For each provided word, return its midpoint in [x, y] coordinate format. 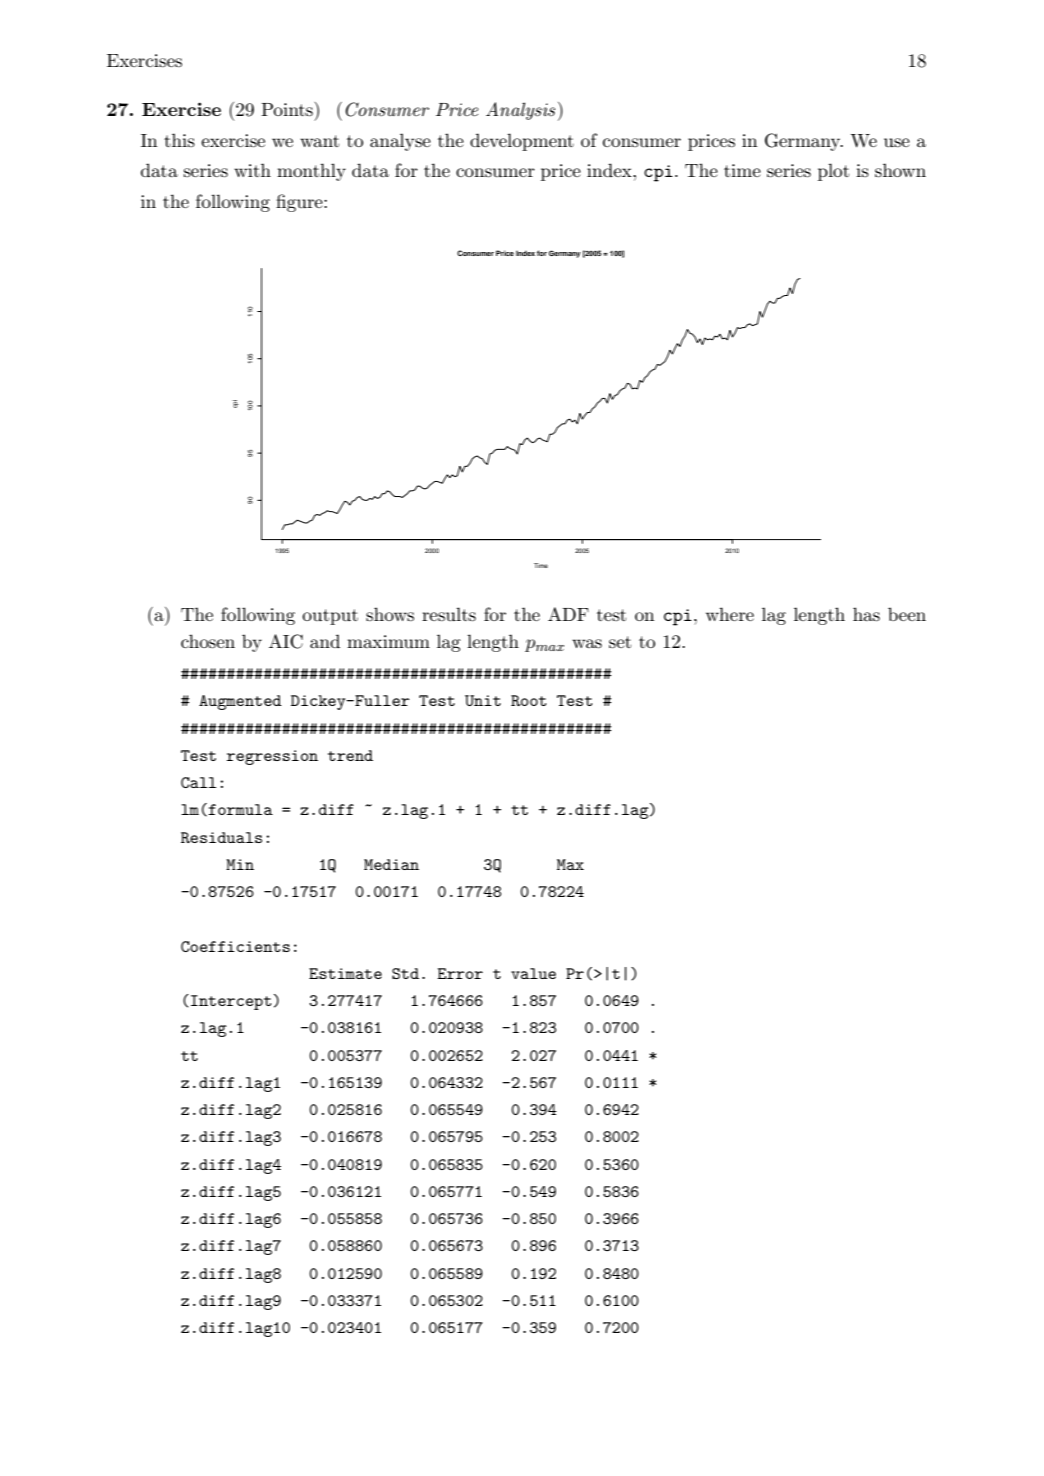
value [533, 973]
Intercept [231, 1002]
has [866, 614]
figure [300, 203]
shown [900, 170]
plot [833, 172]
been [907, 614]
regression [272, 757]
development [522, 142]
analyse [400, 142]
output [330, 617]
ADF [568, 614]
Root [529, 700]
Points [288, 109]
